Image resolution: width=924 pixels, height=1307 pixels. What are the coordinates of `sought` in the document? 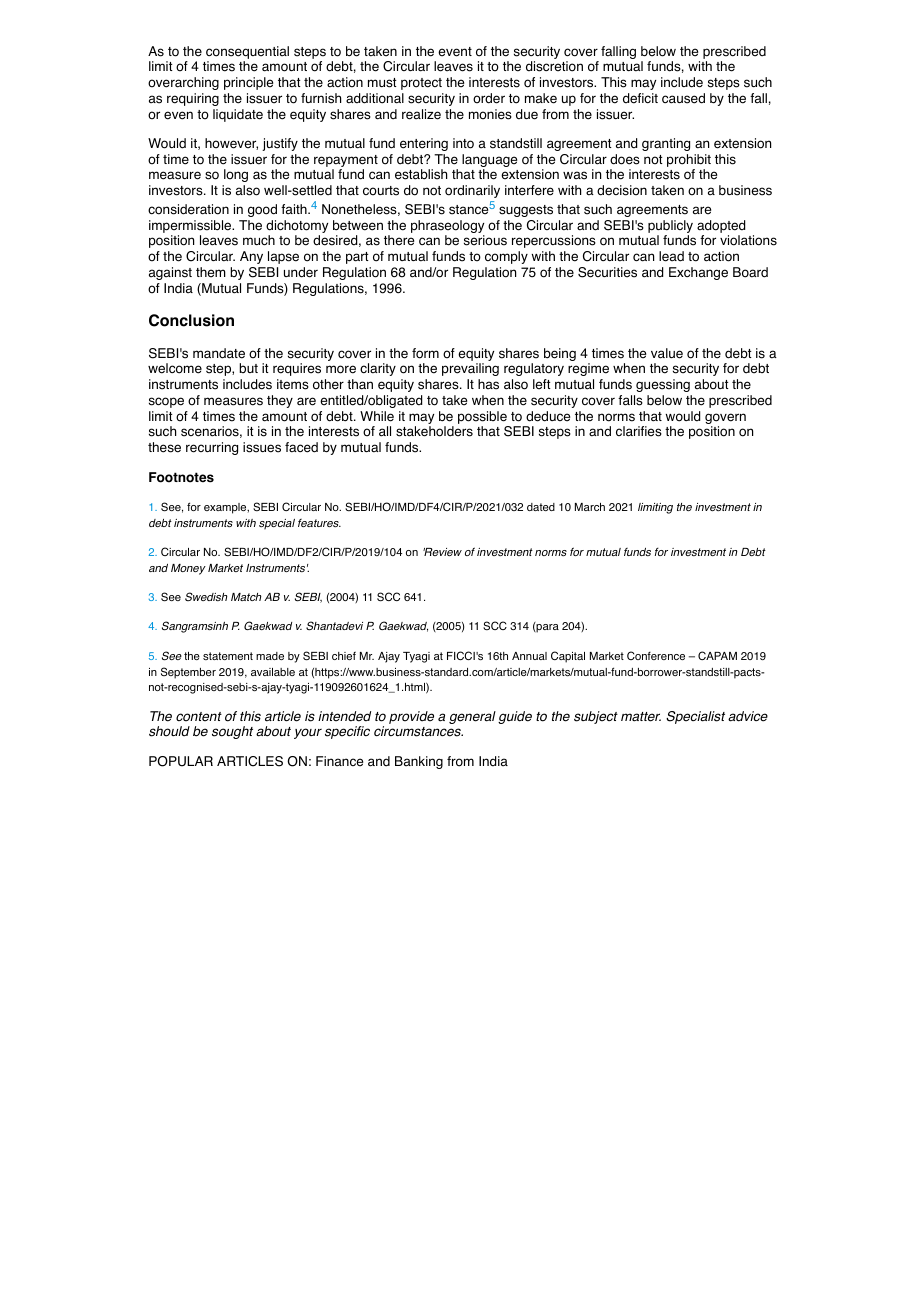 It's located at (232, 732).
